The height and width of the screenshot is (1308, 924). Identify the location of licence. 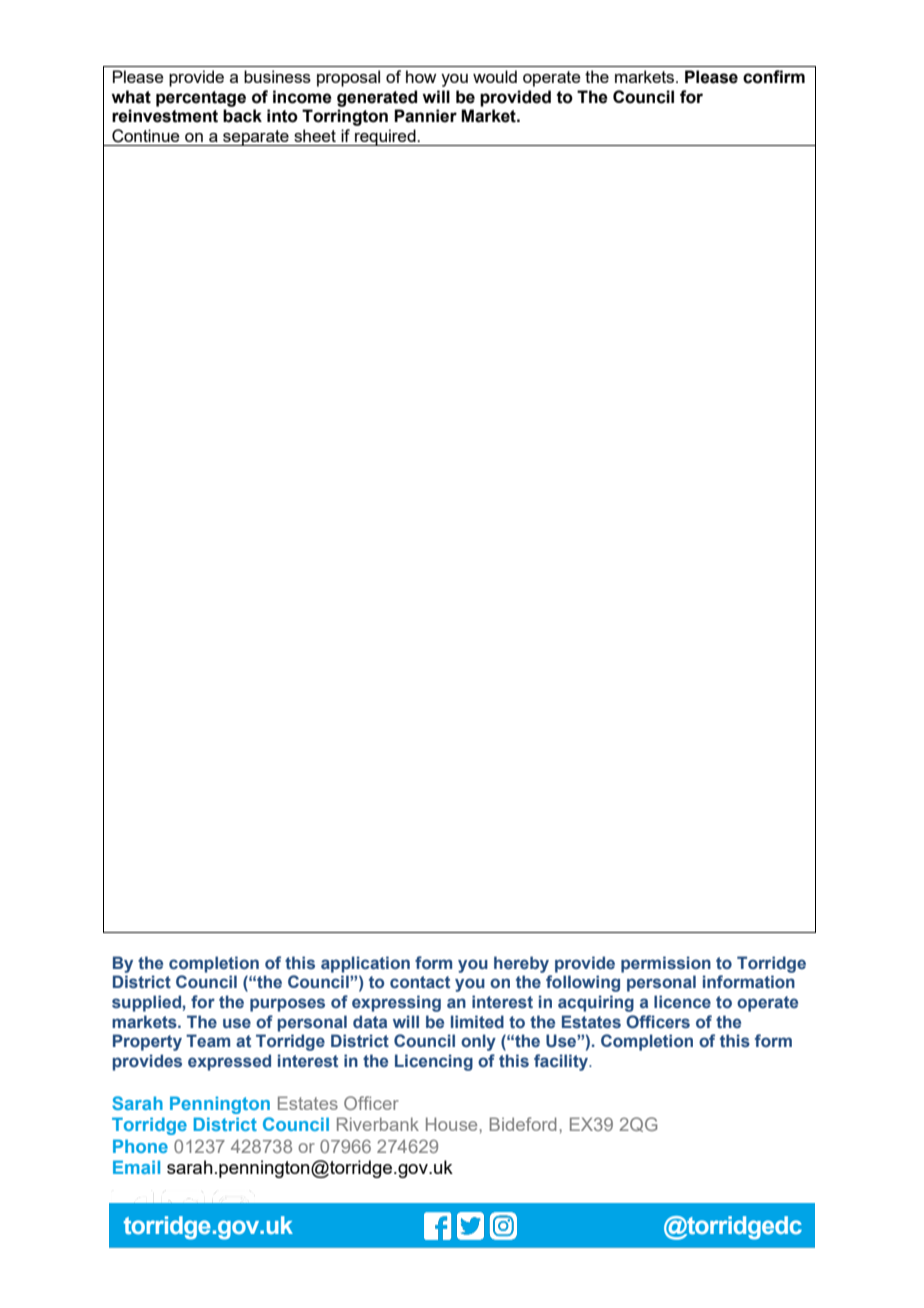
(682, 1001).
